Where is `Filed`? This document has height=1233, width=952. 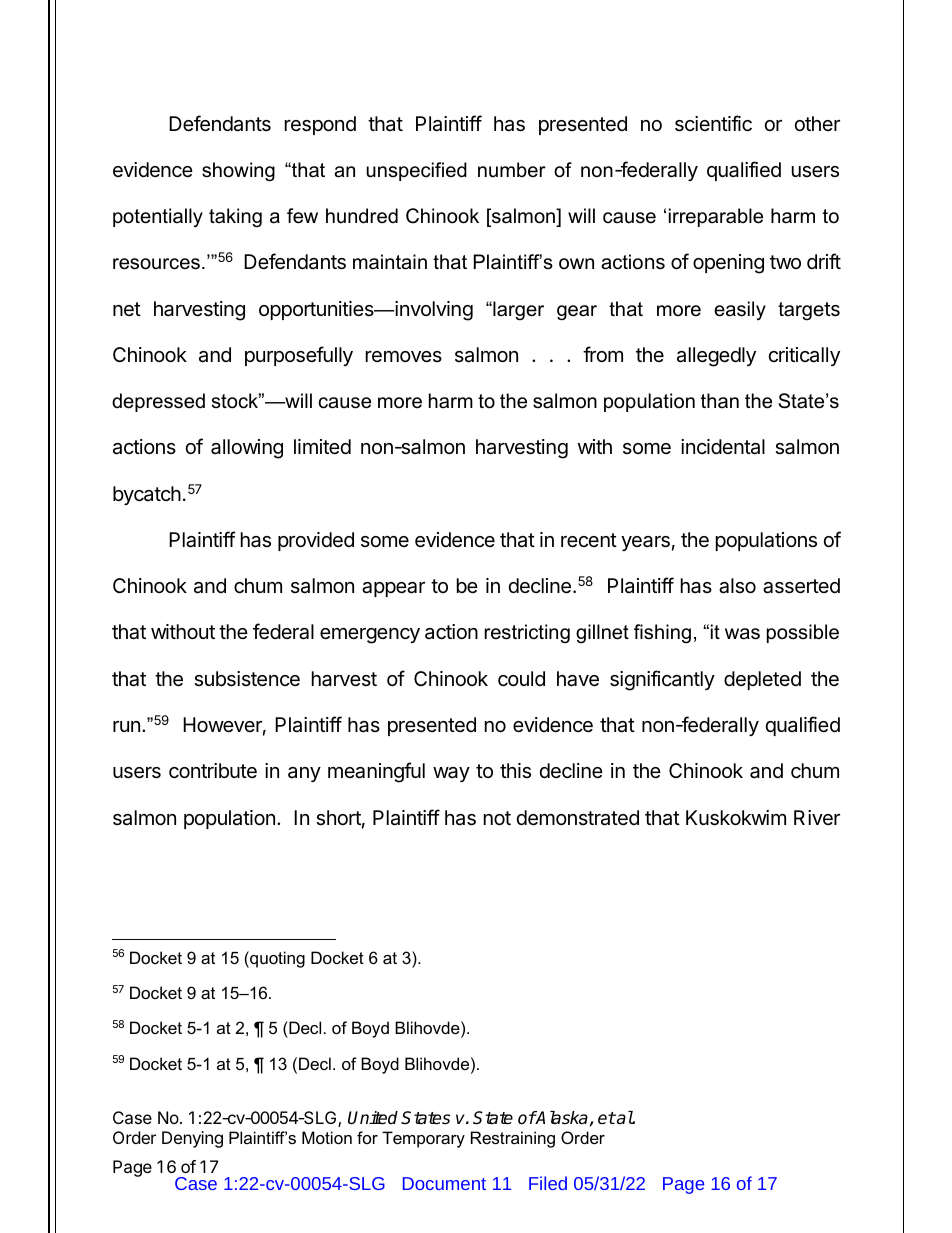 Filed is located at coordinates (548, 1183).
